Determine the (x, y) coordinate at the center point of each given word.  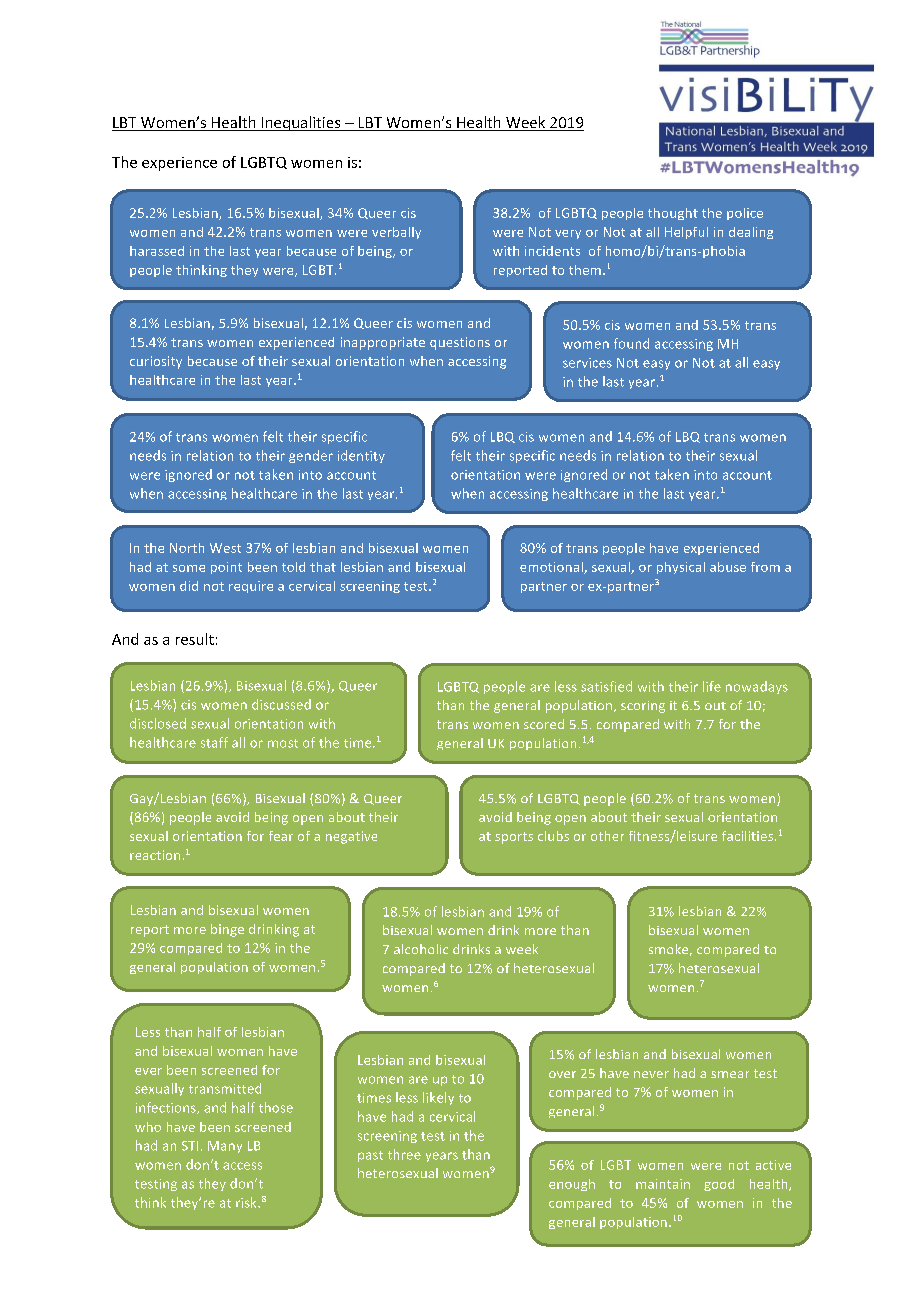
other (607, 836)
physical (681, 568)
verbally (396, 233)
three (404, 1154)
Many (225, 1147)
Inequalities (301, 123)
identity (361, 456)
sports (514, 838)
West (225, 548)
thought (673, 214)
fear (281, 836)
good (719, 1185)
